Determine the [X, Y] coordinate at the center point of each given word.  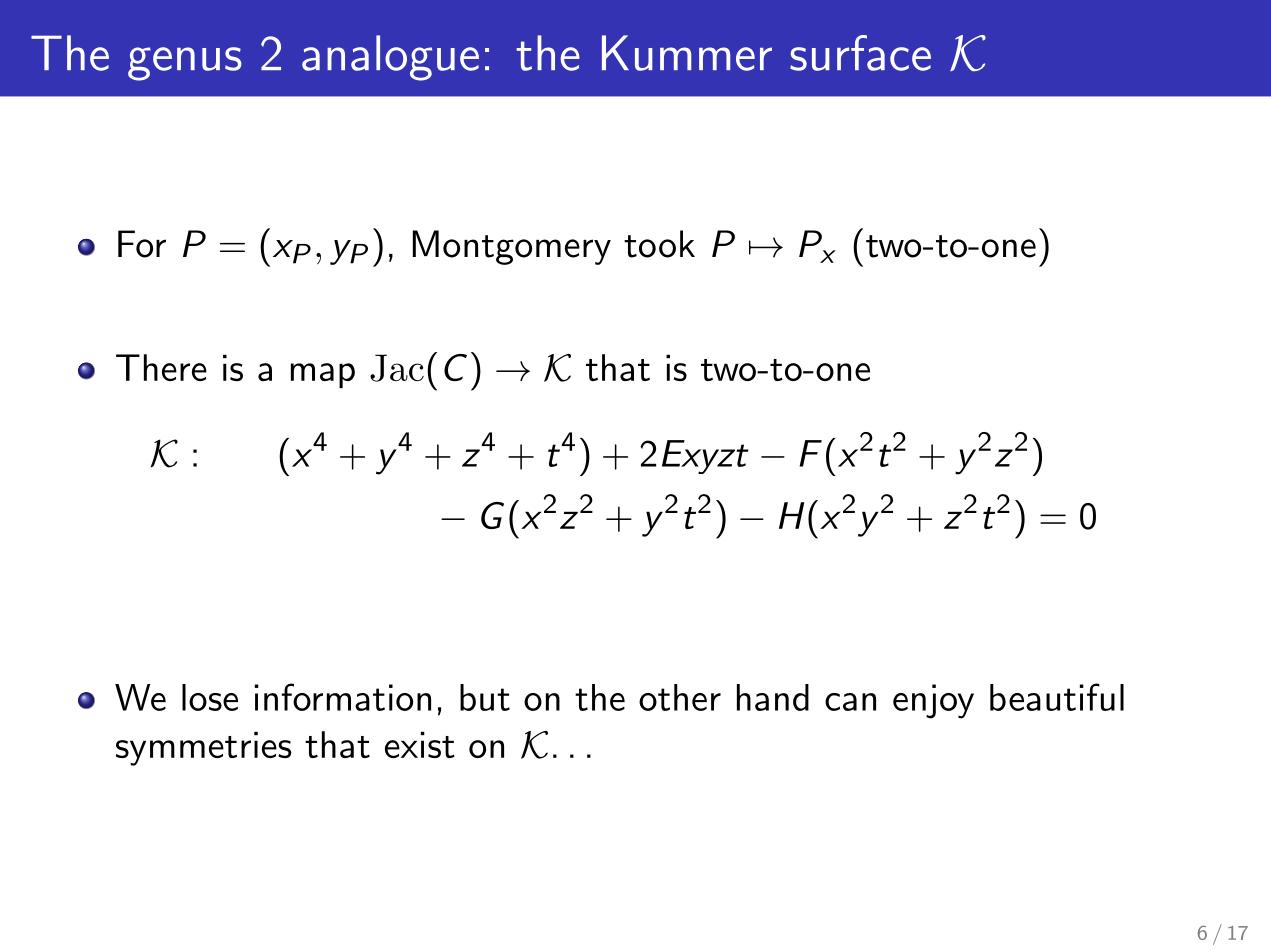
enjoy [933, 701]
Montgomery [512, 247]
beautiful [1057, 697]
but [485, 697]
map [323, 375]
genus [185, 64]
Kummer [687, 53]
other [680, 697]
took [659, 244]
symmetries [204, 748]
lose [210, 697]
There [161, 367]
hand [773, 697]
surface [860, 53]
